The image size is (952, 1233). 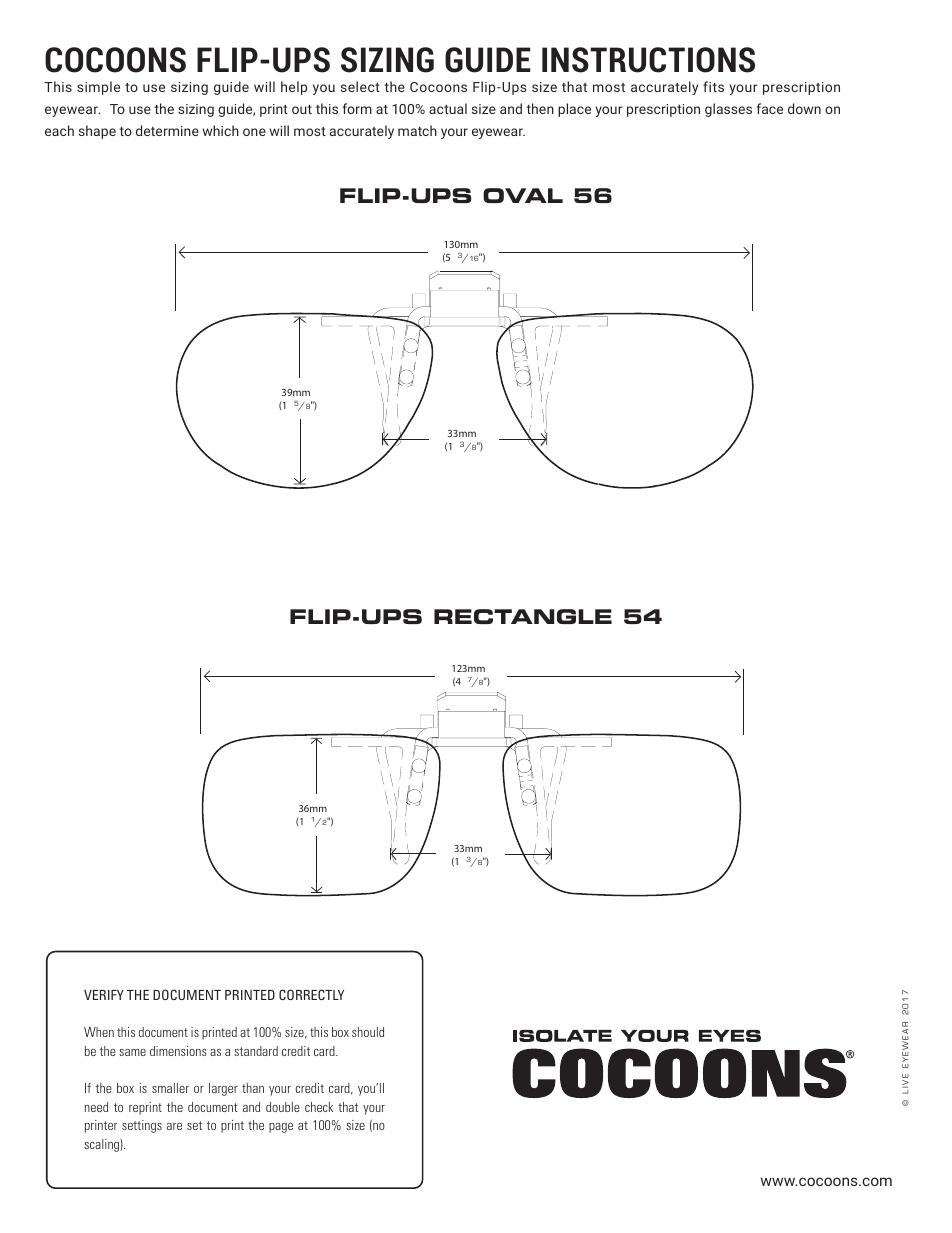 I want to click on should, so click(x=368, y=1032).
